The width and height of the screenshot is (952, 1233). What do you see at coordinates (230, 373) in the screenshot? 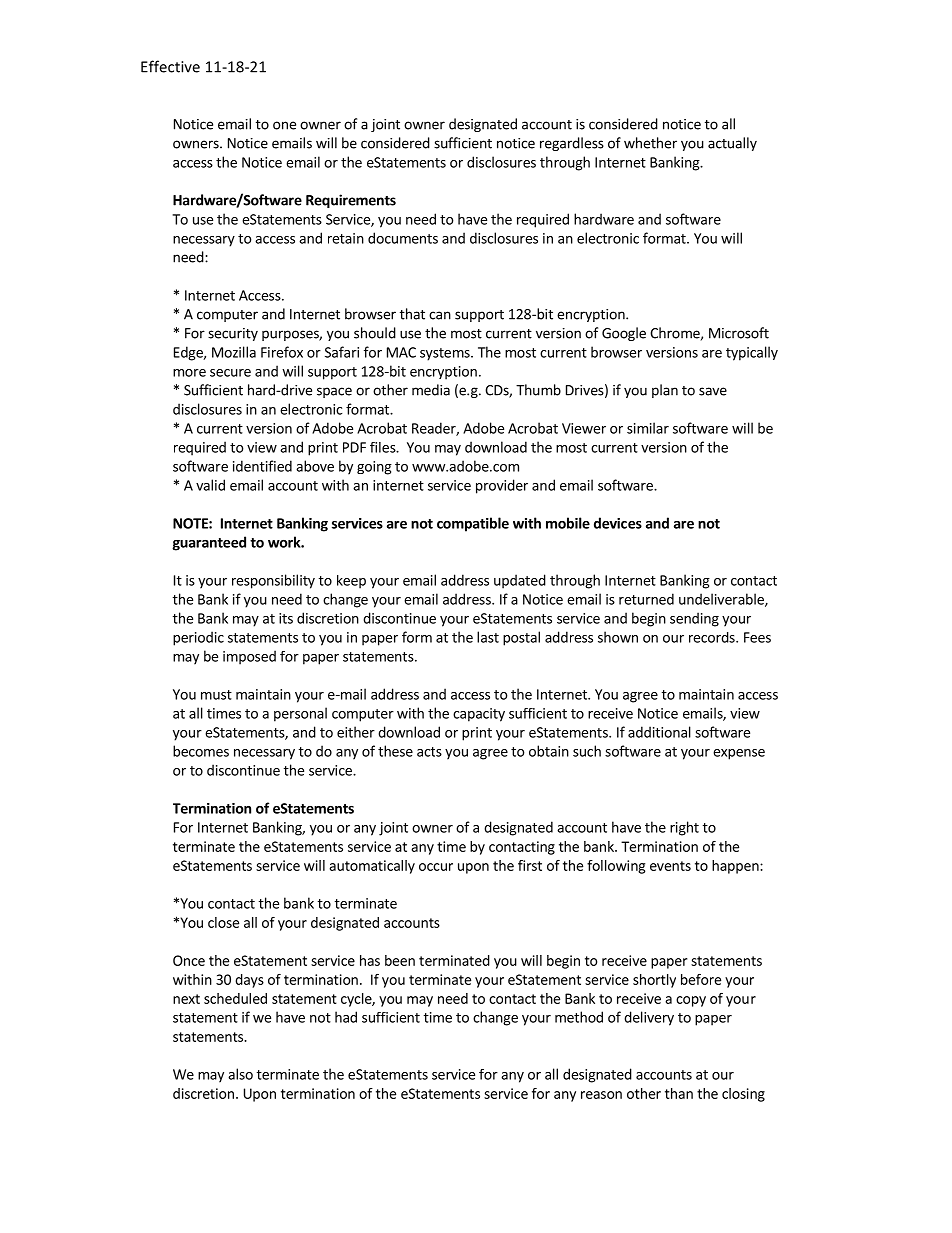
I see `secure` at bounding box center [230, 373].
